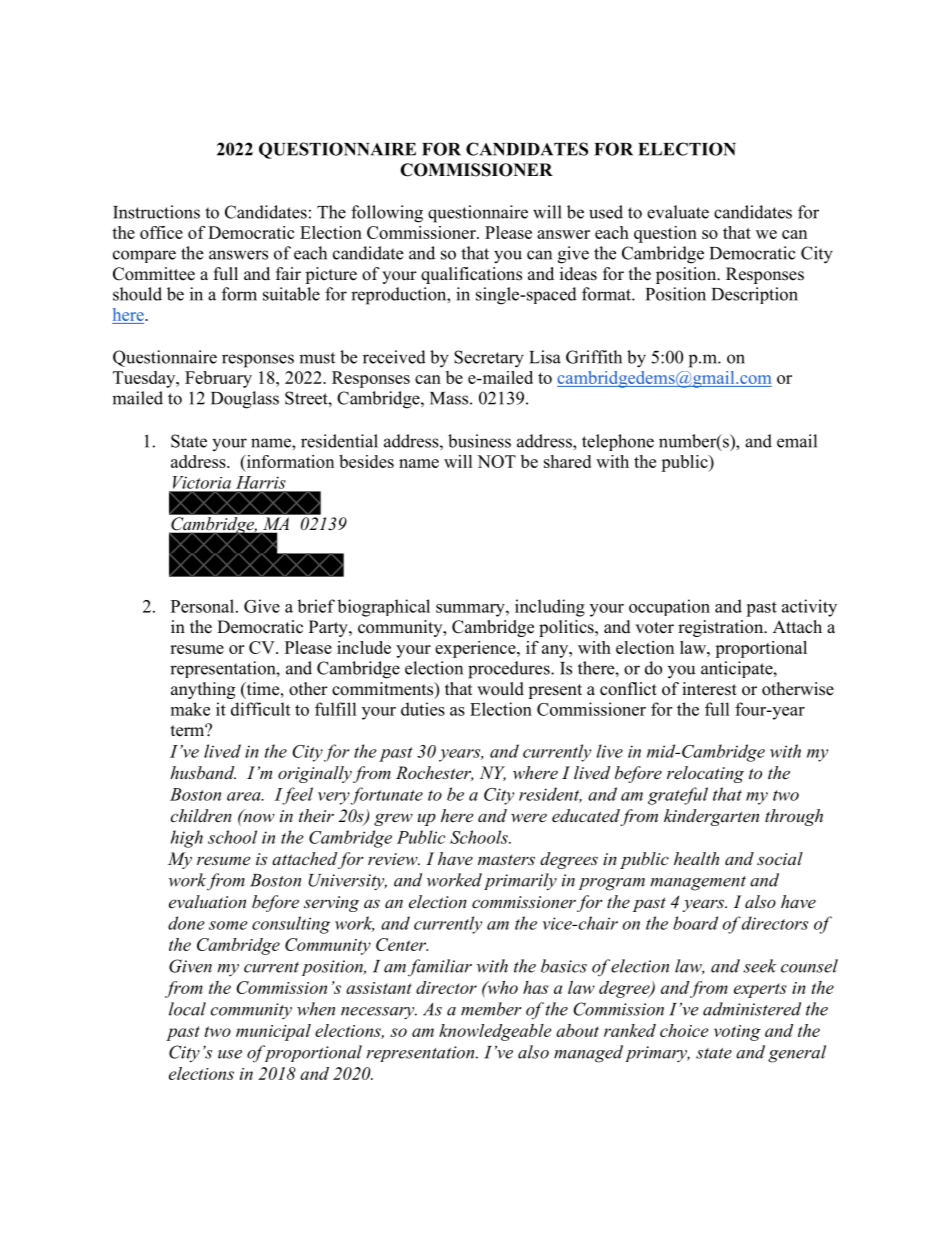 Image resolution: width=952 pixels, height=1233 pixels. Describe the element at coordinates (218, 379) in the screenshot. I see `February` at that location.
